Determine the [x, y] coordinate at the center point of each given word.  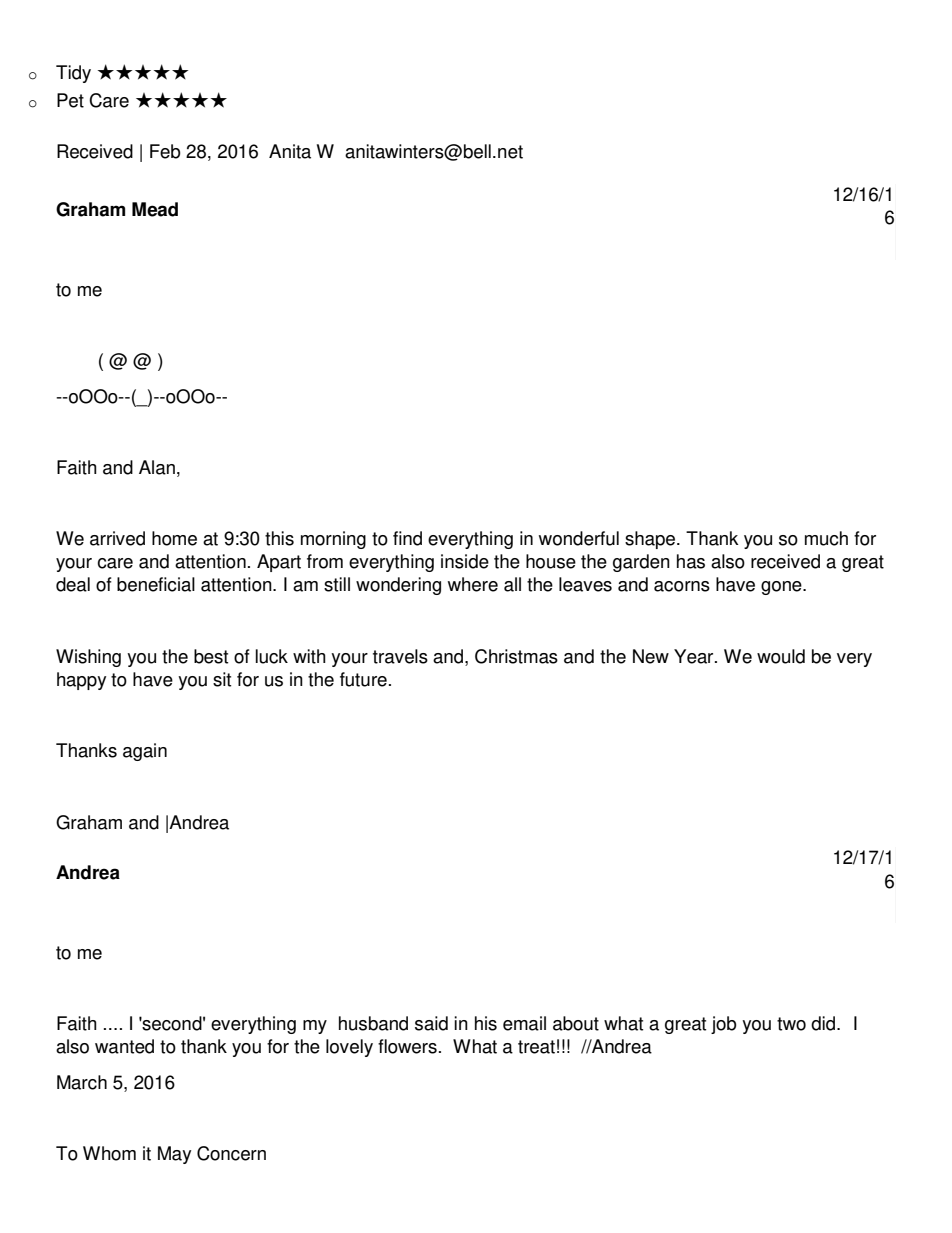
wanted [124, 1046]
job [724, 1025]
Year [695, 656]
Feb [165, 151]
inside [465, 561]
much [826, 538]
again [145, 752]
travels [400, 656]
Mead [155, 209]
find [407, 538]
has [691, 561]
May [174, 1155]
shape [651, 540]
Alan [157, 467]
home [174, 538]
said [431, 1023]
